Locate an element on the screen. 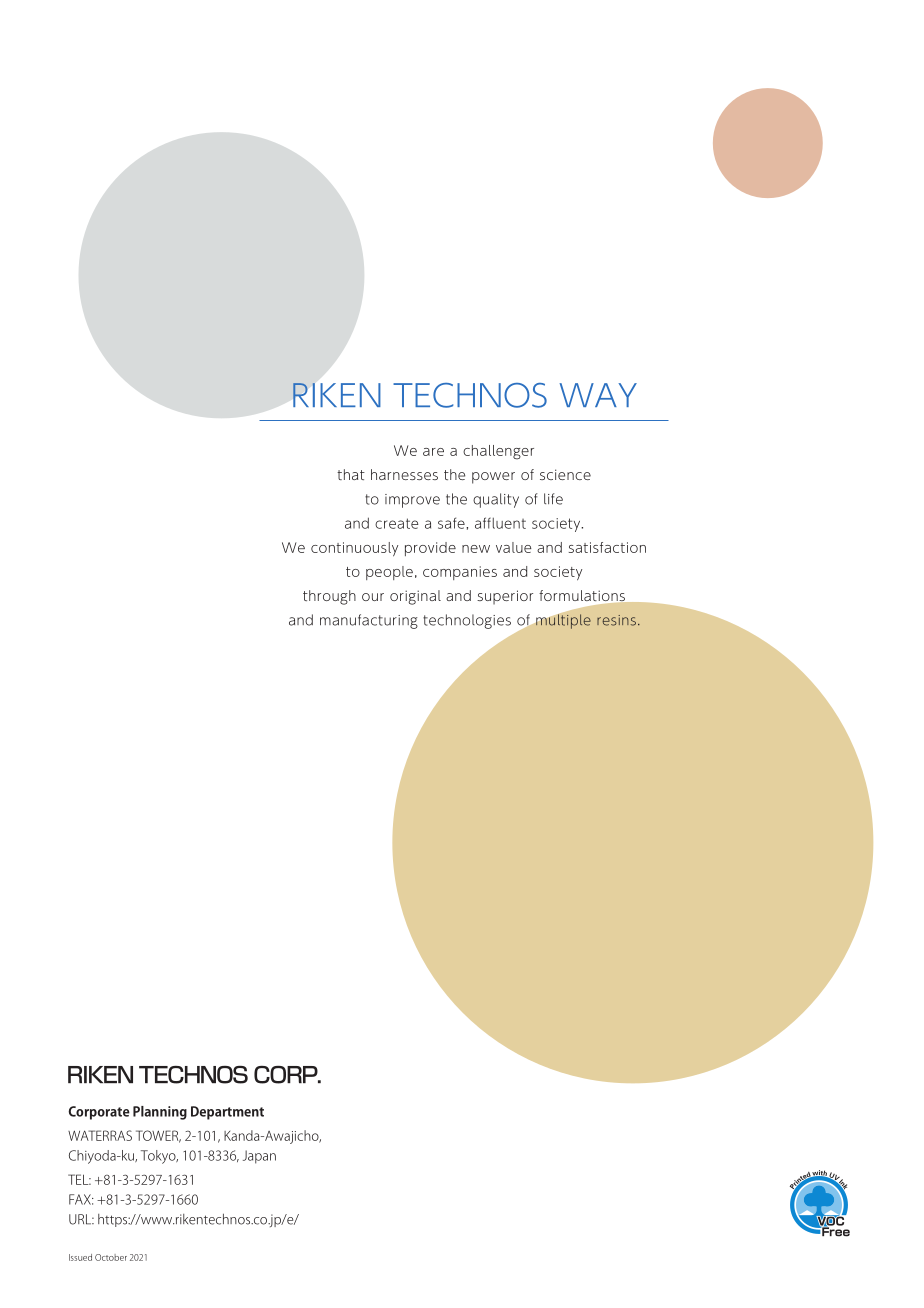 Image resolution: width=924 pixels, height=1308 pixels. through is located at coordinates (329, 597).
